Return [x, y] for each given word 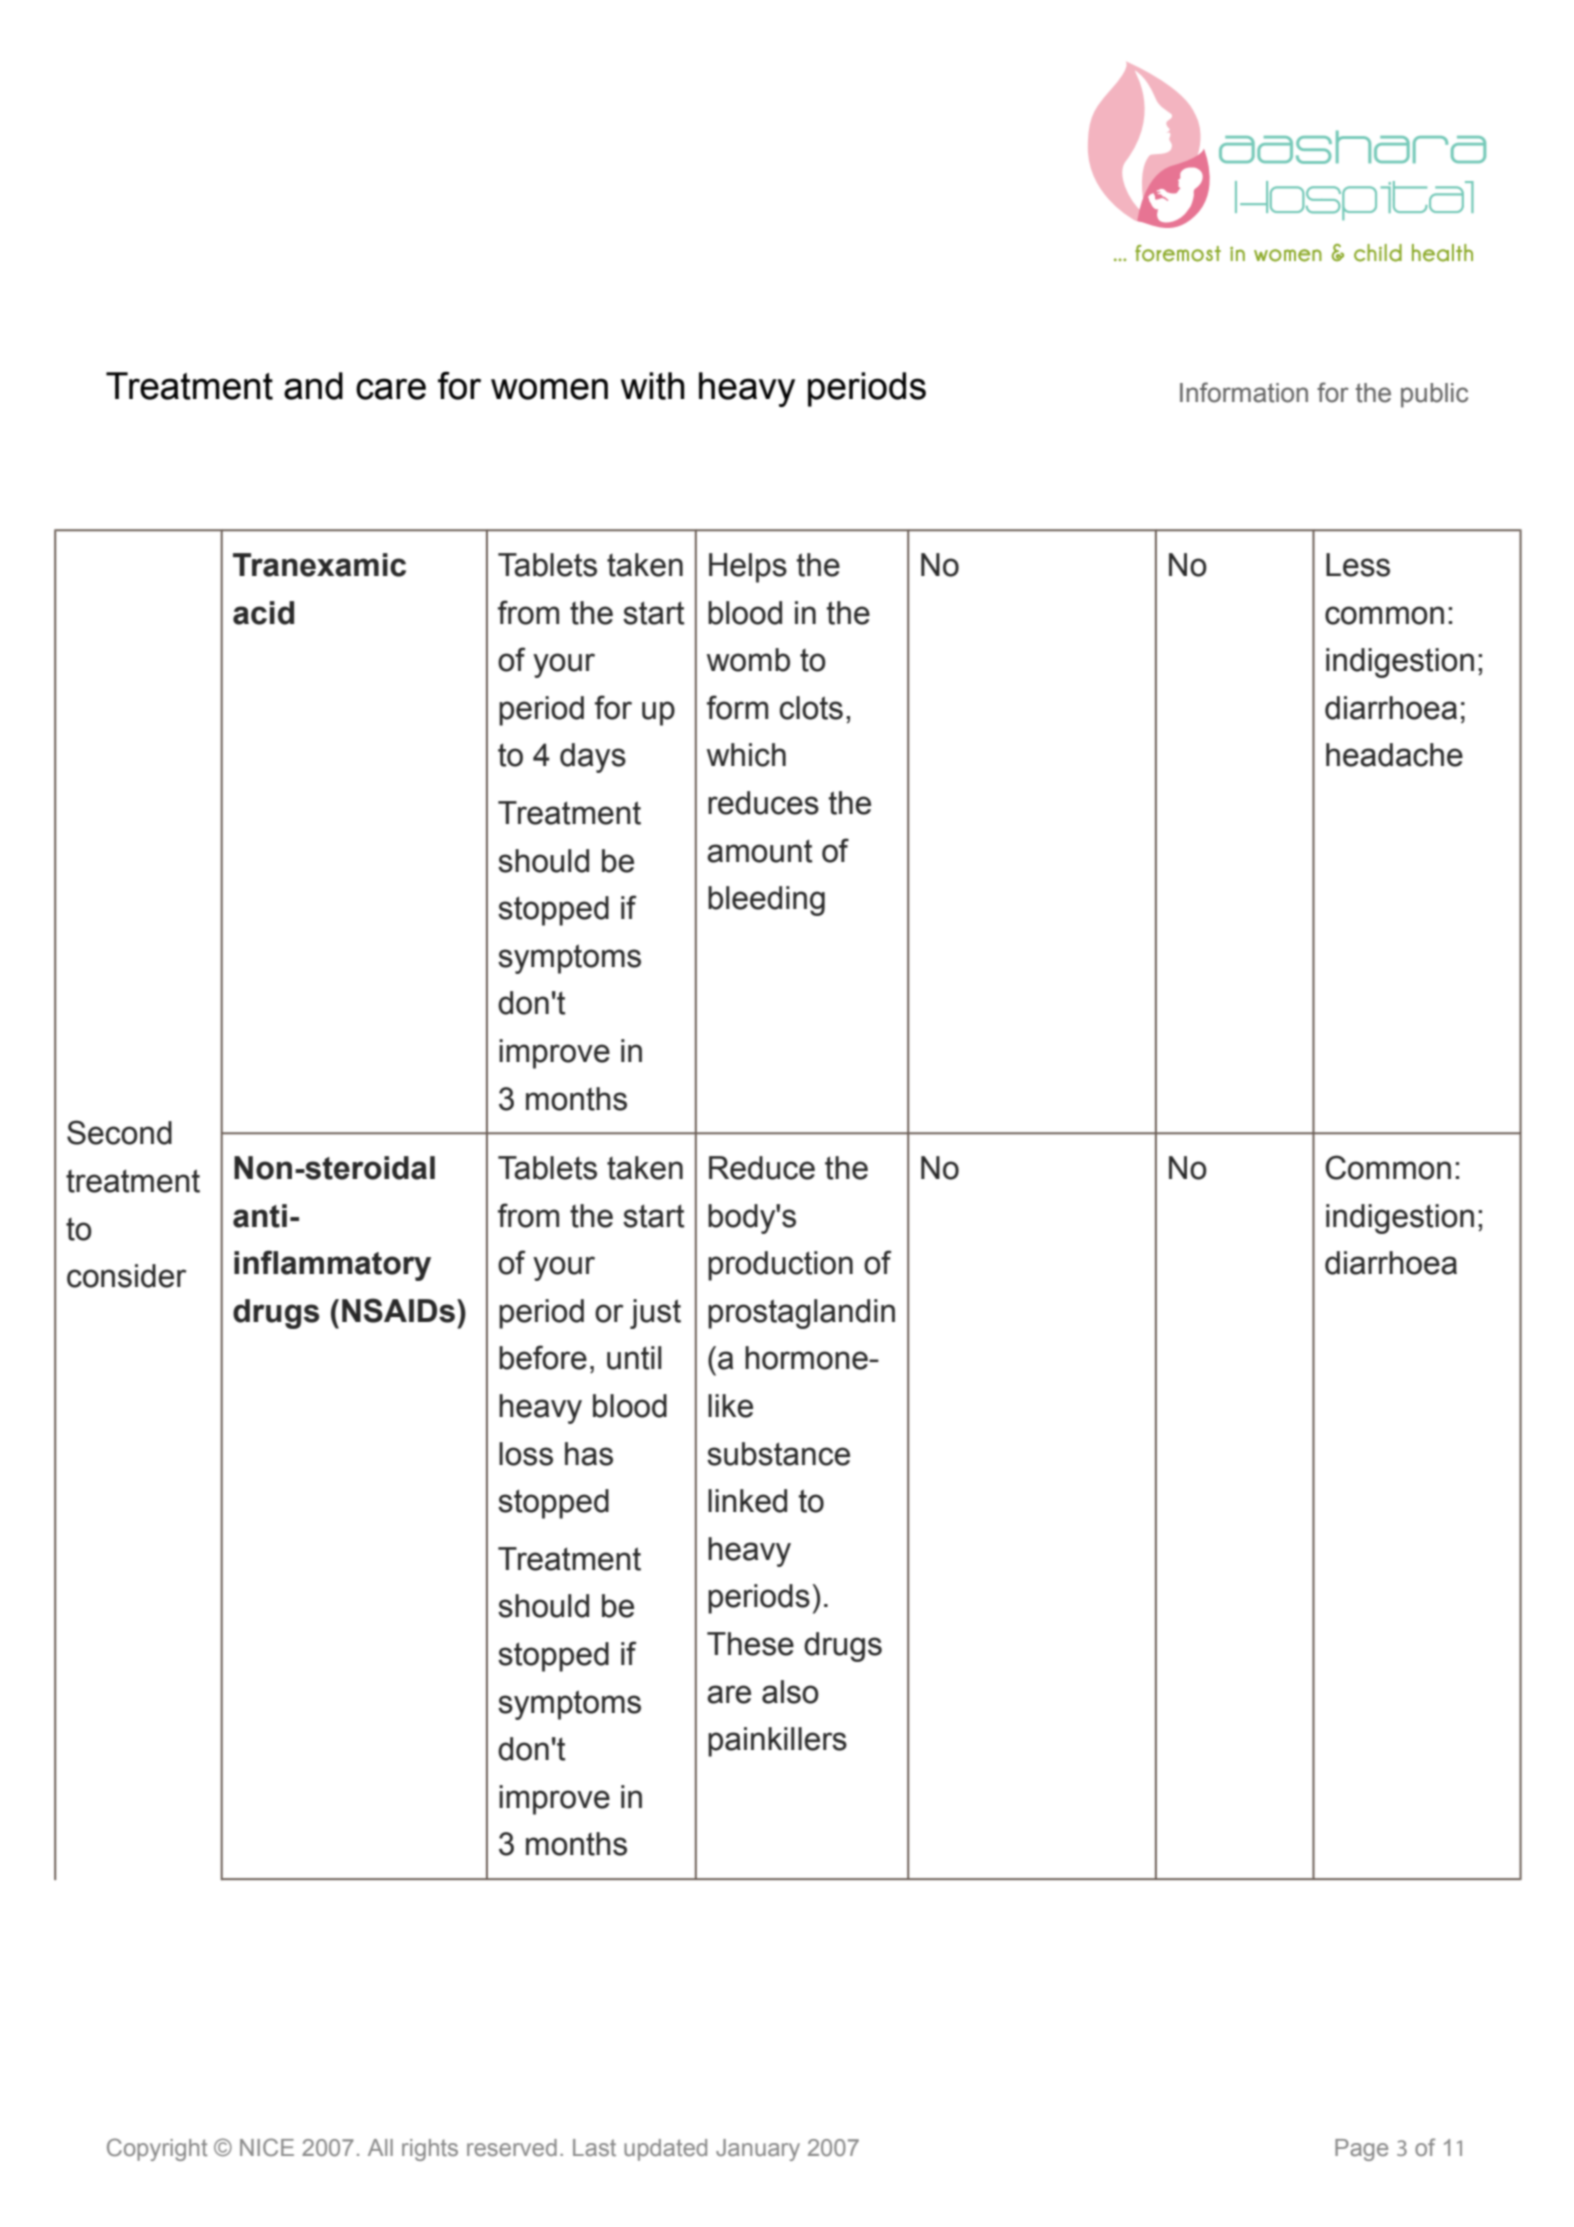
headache [1394, 755]
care [391, 389]
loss [526, 1454]
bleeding [766, 901]
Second [119, 1132]
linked [747, 1501]
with [653, 386]
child [1378, 253]
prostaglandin [801, 1314]
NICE [267, 2147]
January [758, 2150]
